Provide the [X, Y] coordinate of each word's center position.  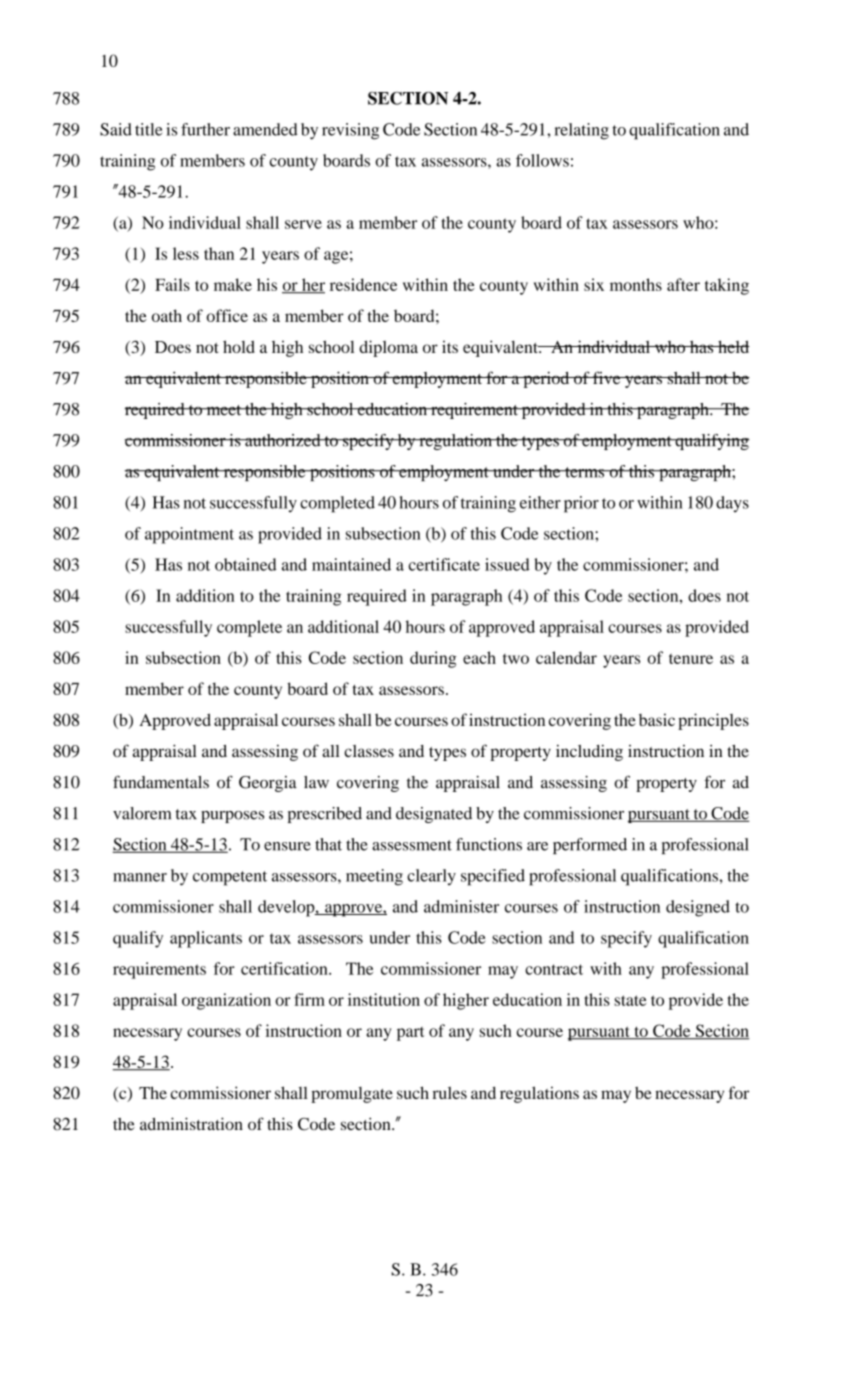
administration [191, 1123]
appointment [189, 535]
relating [581, 131]
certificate [444, 564]
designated [434, 815]
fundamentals [161, 782]
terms [585, 472]
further [205, 129]
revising [350, 131]
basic [657, 719]
